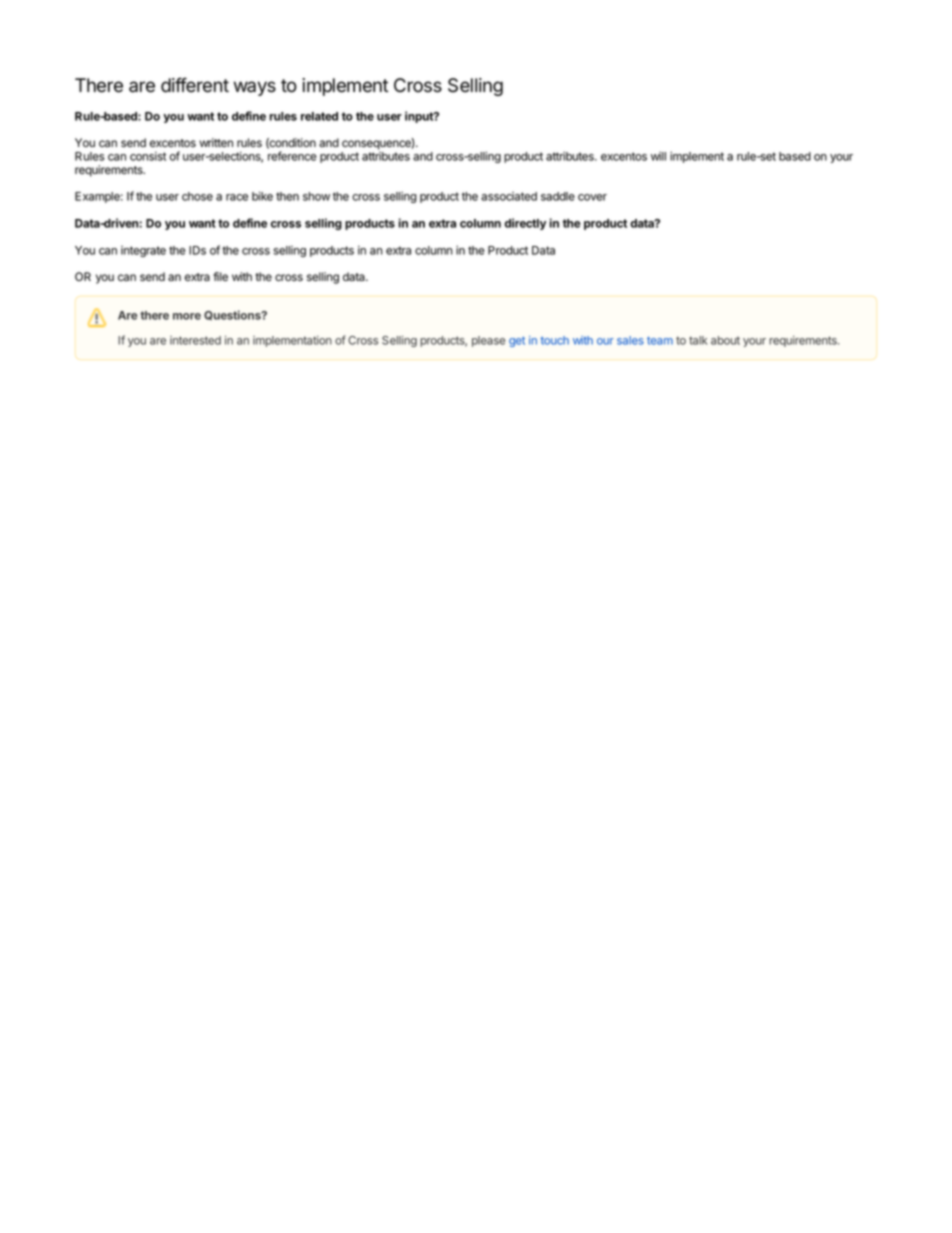  What do you see at coordinates (319, 116) in the image?
I see `related` at bounding box center [319, 116].
